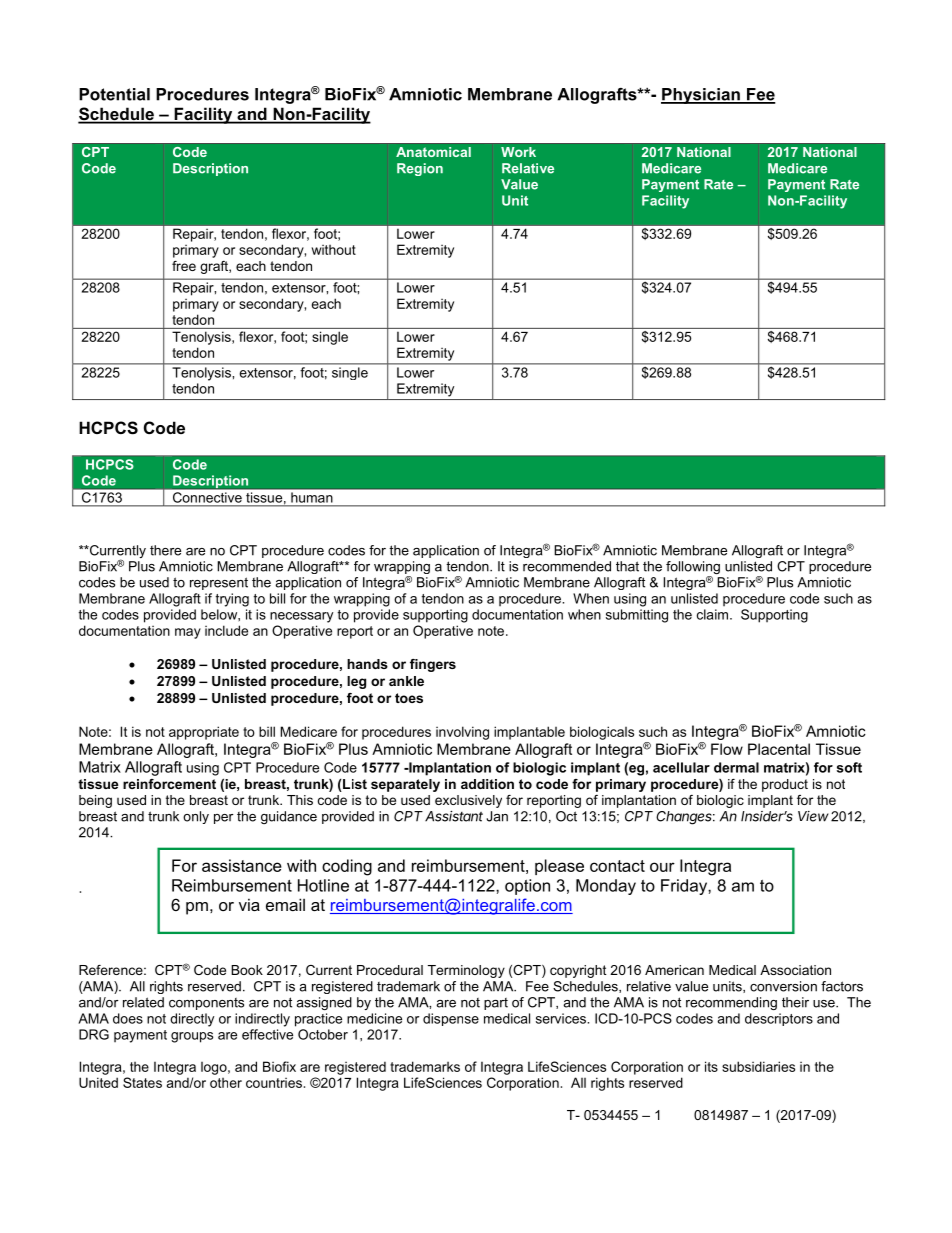 This screenshot has width=952, height=1233. Describe the element at coordinates (785, 785) in the screenshot. I see `product` at that location.
